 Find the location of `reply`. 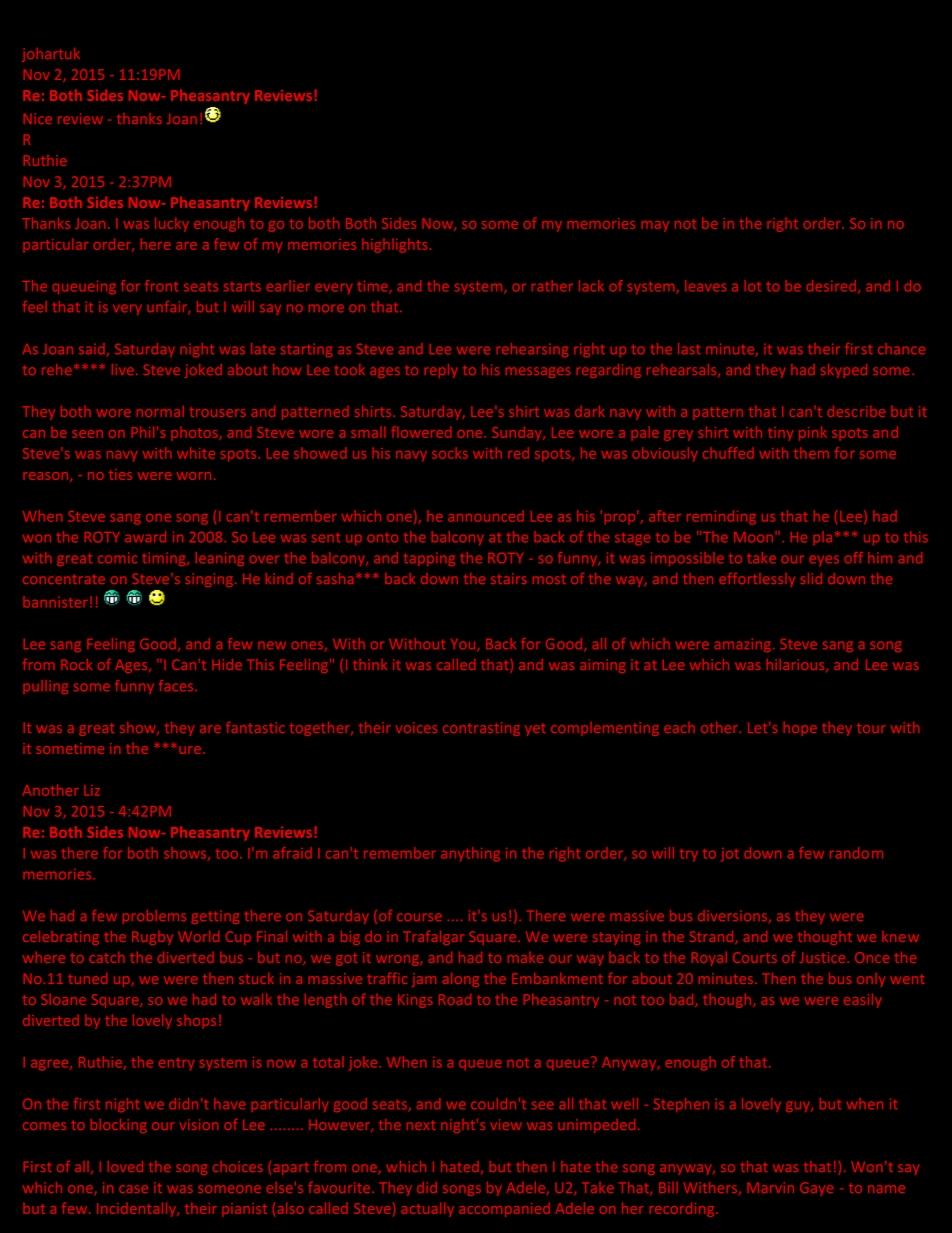

reply is located at coordinates (441, 371).
